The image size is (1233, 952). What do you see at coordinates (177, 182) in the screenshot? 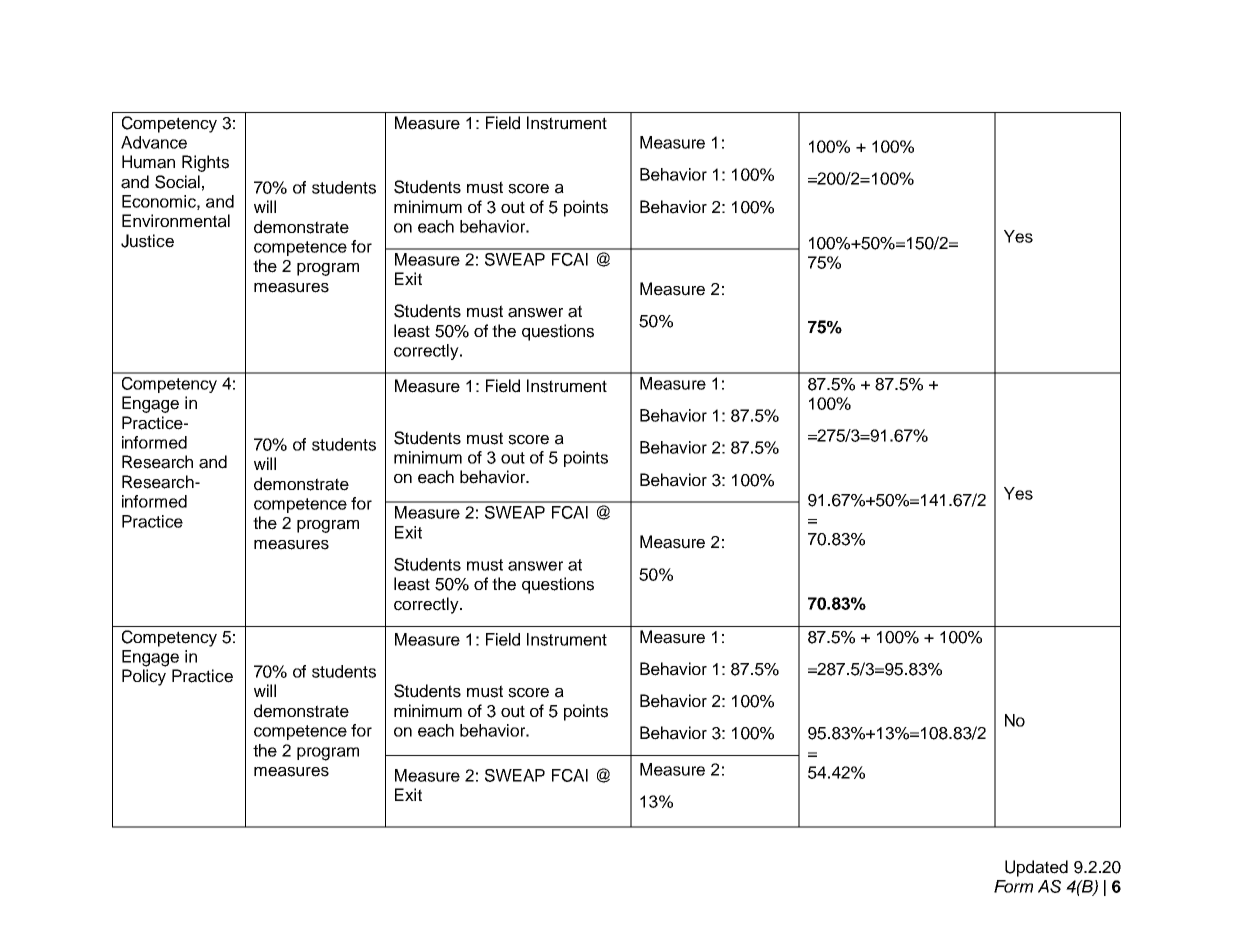
I see `Social` at bounding box center [177, 182].
